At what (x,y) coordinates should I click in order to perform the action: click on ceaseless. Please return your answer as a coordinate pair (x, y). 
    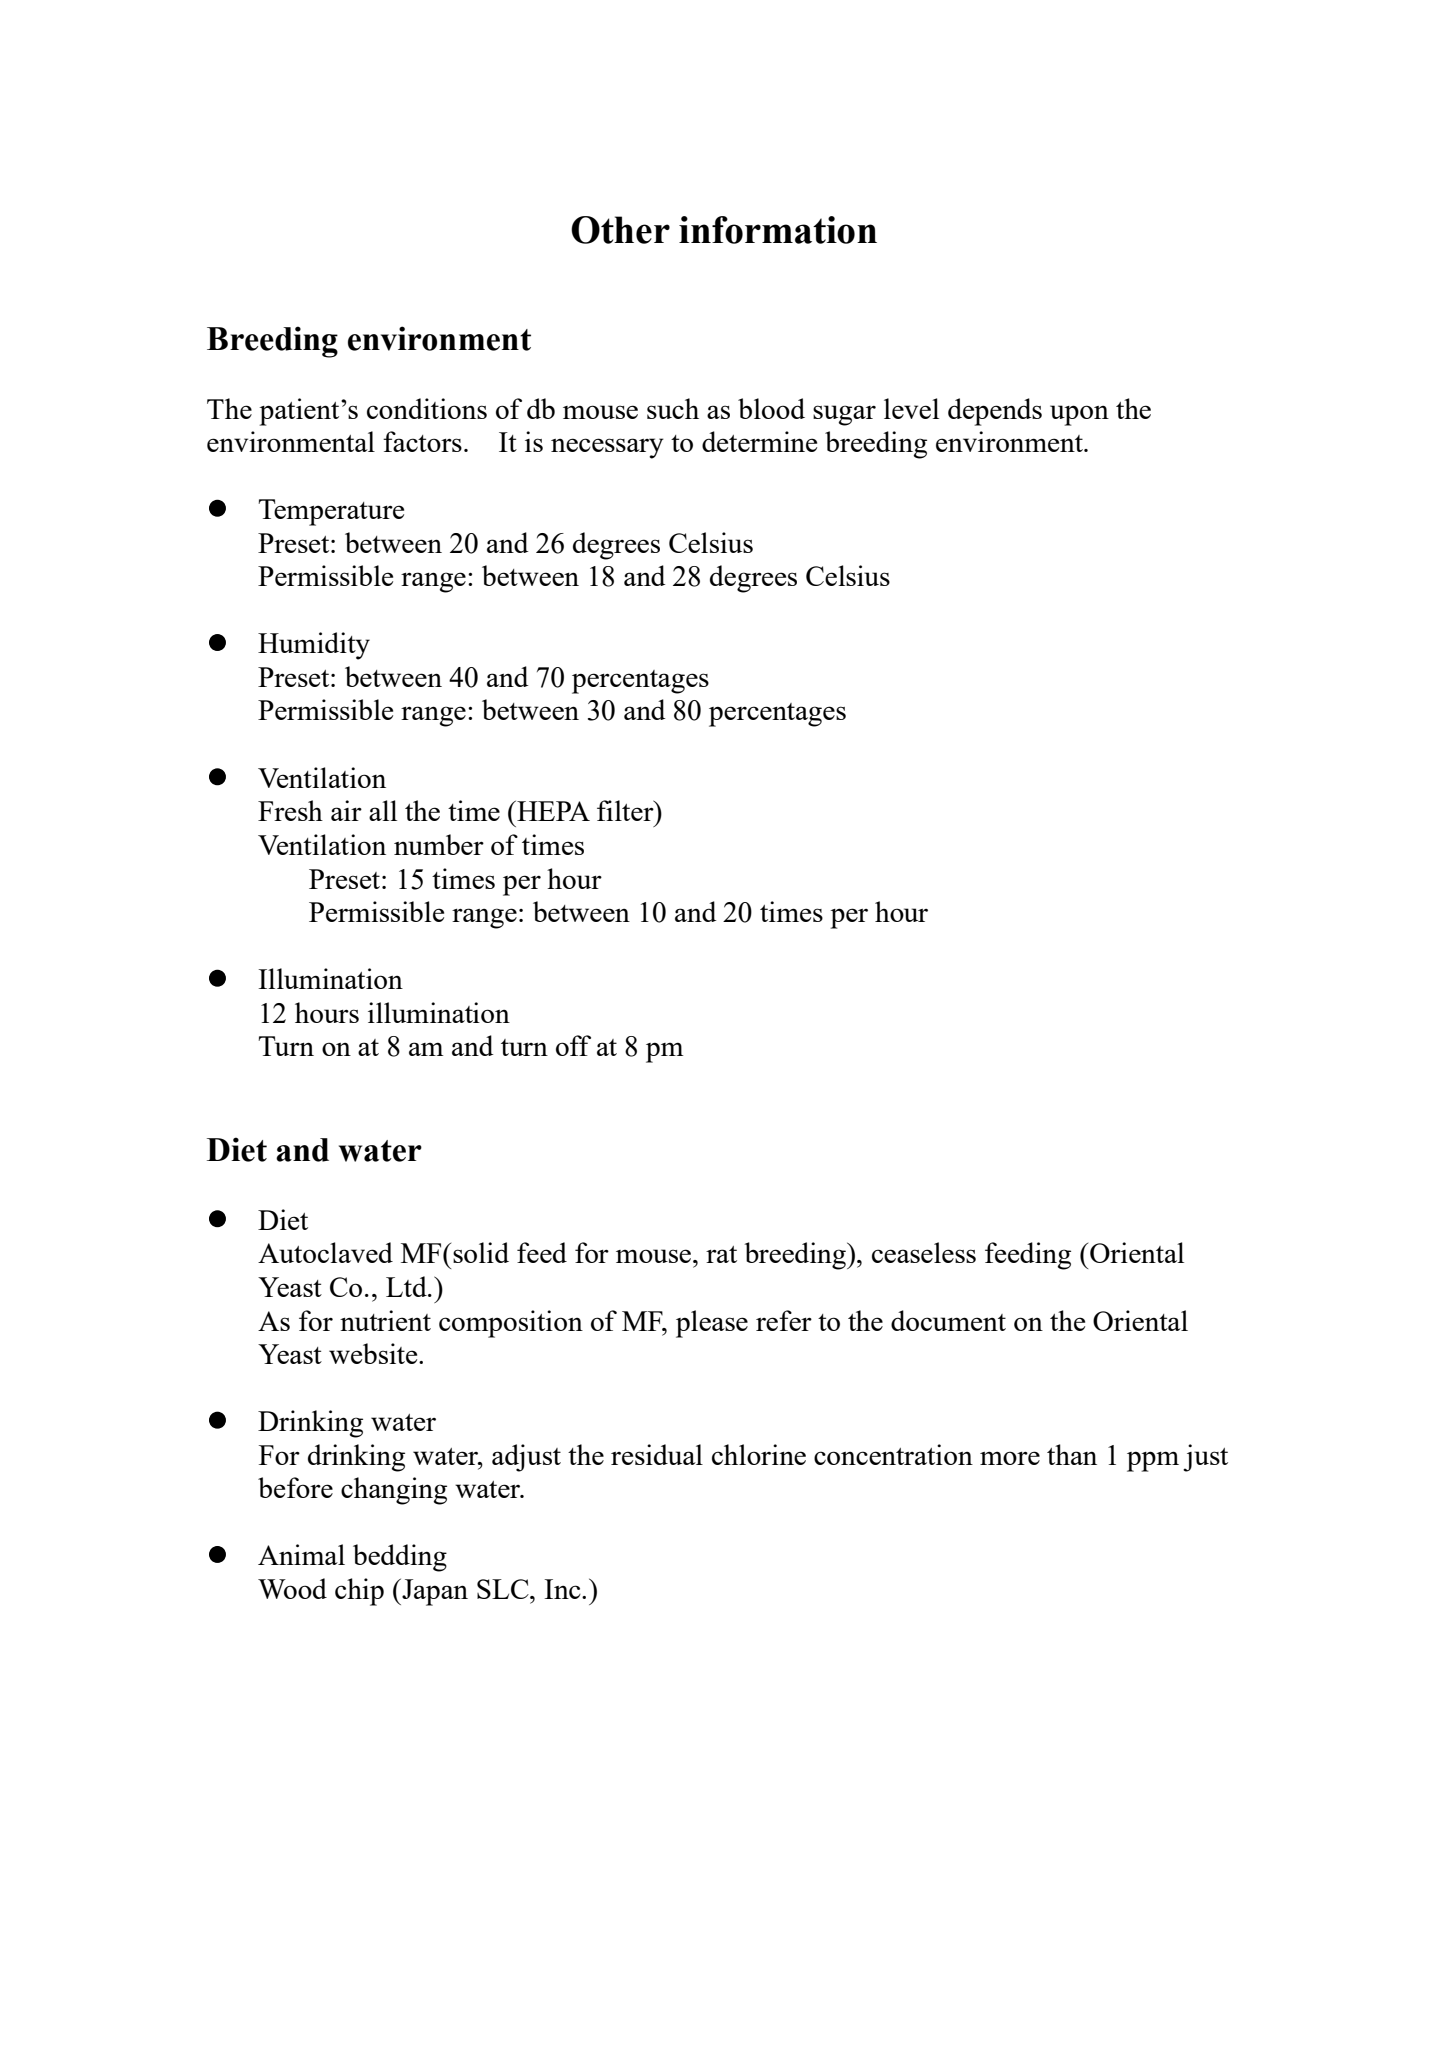
    Looking at the image, I should click on (924, 1252).
